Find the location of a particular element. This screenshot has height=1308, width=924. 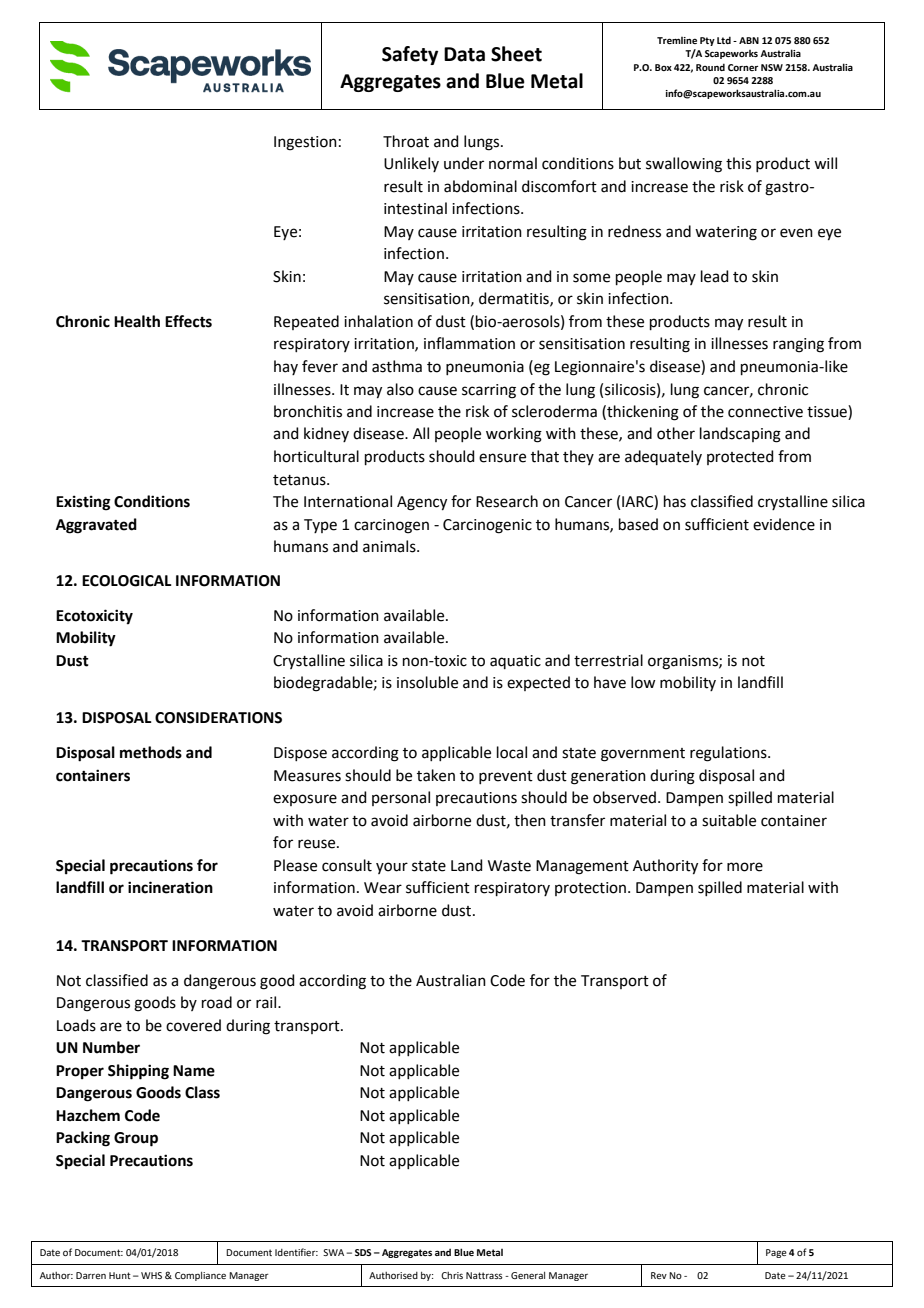

Corner is located at coordinates (743, 67).
